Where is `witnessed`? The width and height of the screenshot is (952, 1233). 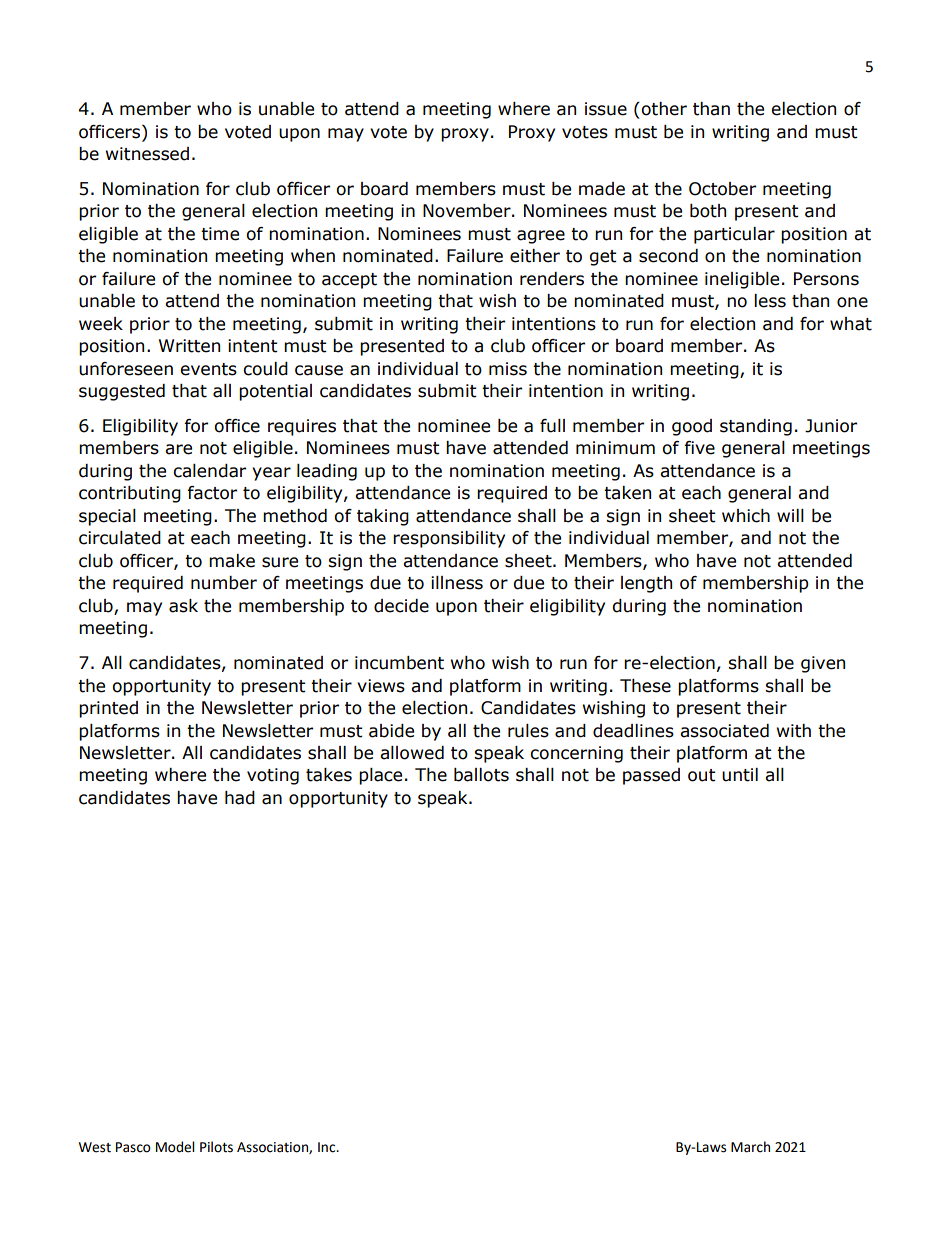 witnessed is located at coordinates (147, 154).
